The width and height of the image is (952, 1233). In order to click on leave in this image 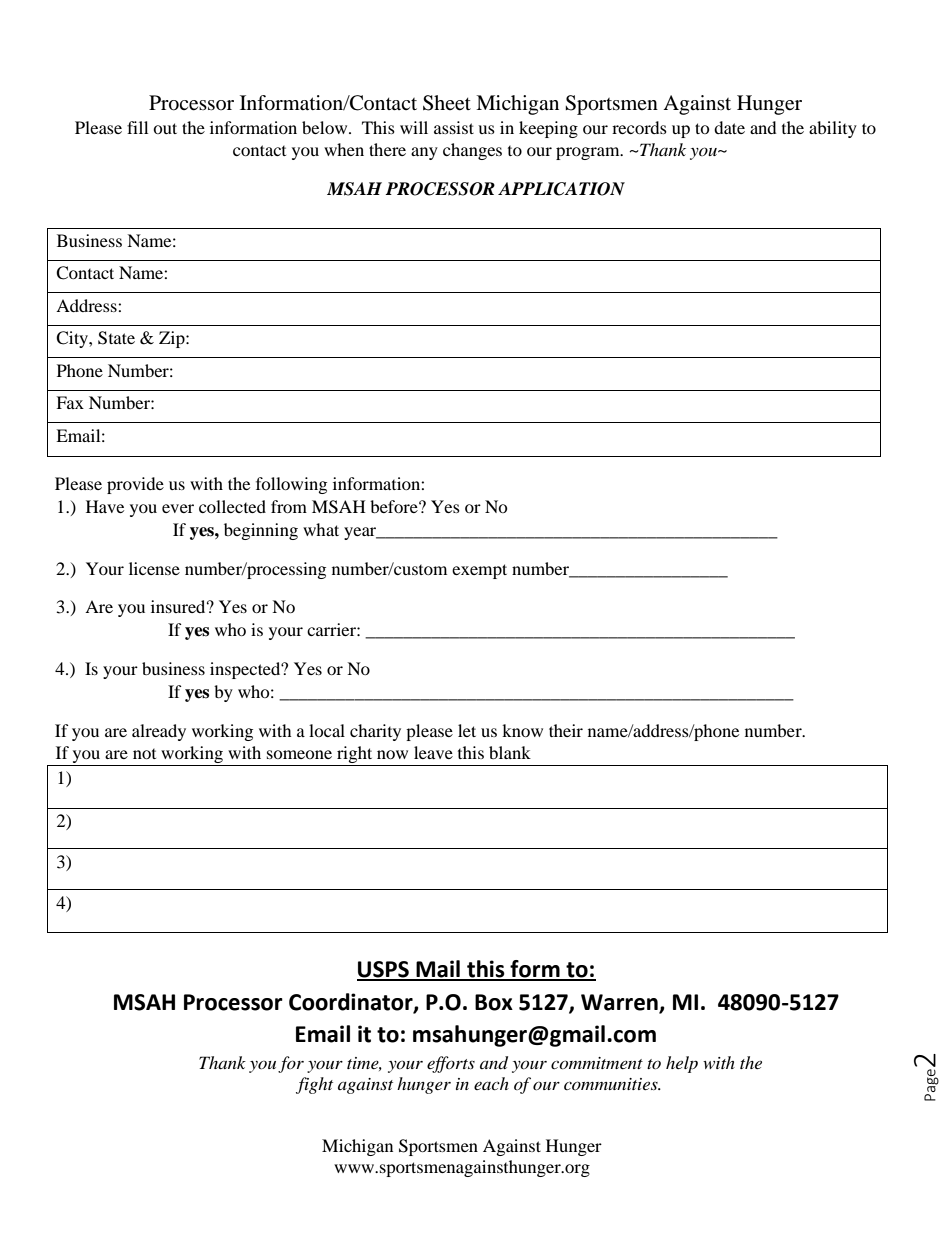, I will do `click(433, 752)`.
